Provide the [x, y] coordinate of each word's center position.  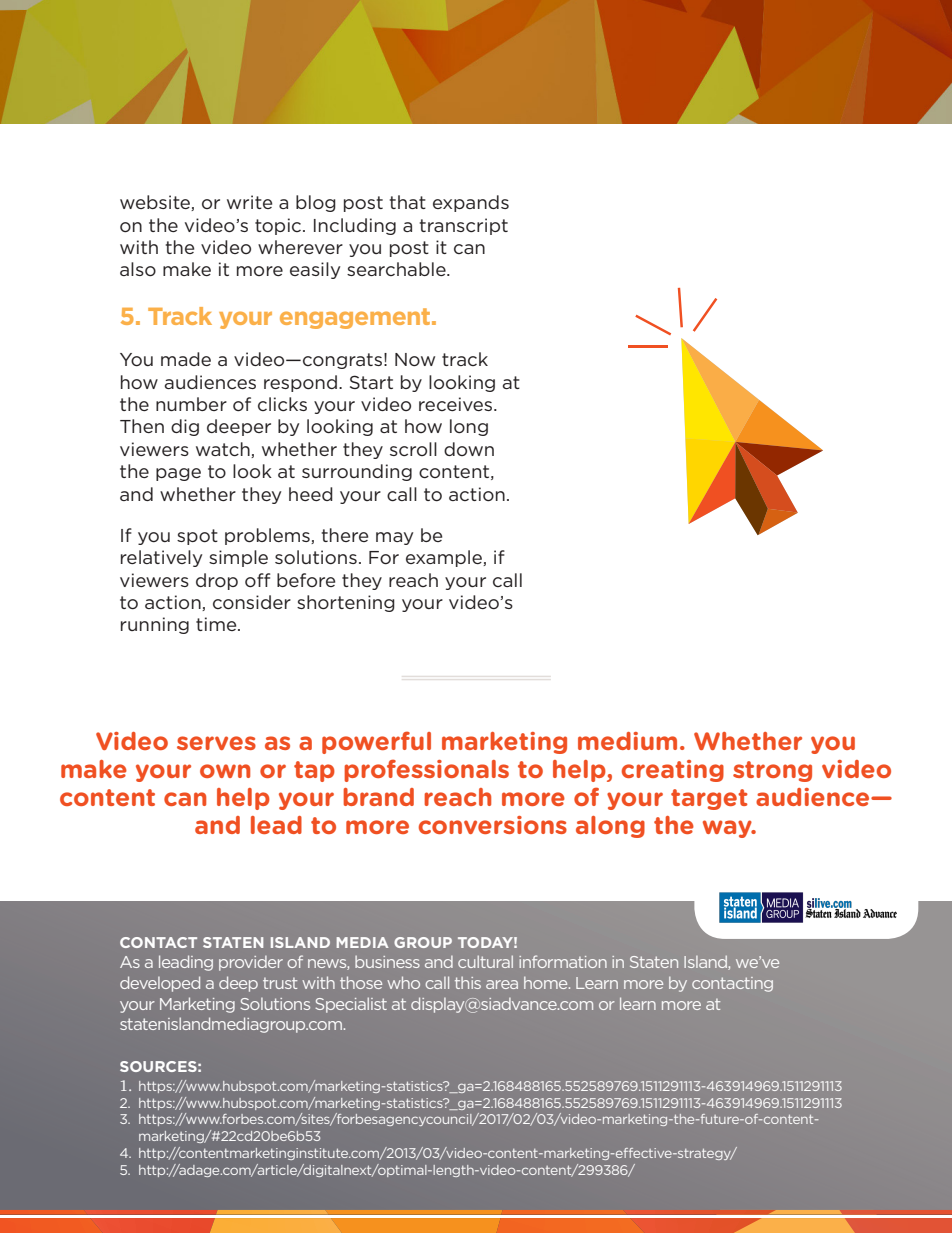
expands [471, 203]
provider [251, 963]
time [217, 624]
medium [627, 741]
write [249, 202]
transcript [464, 226]
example [445, 558]
